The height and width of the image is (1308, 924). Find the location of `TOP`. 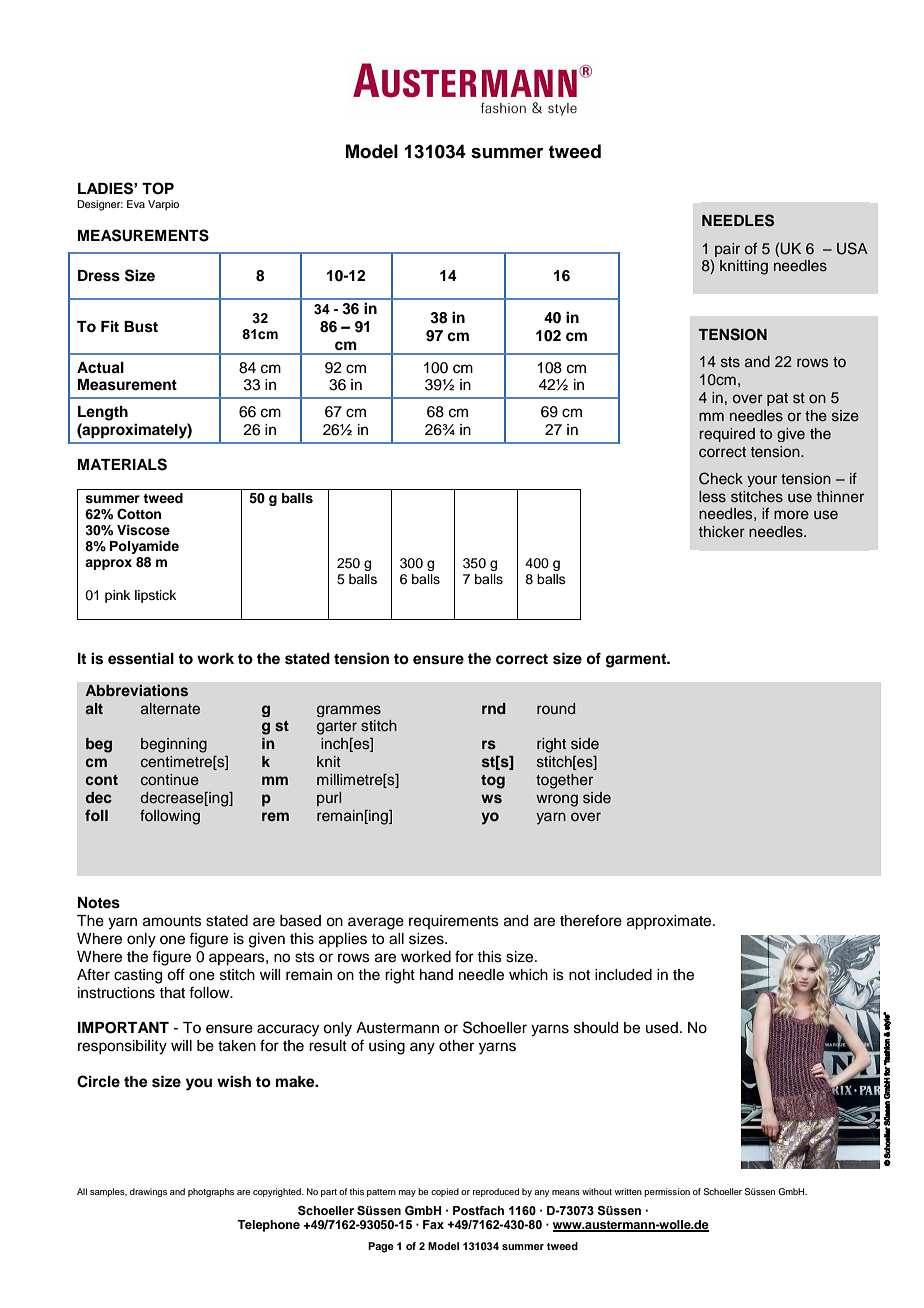

TOP is located at coordinates (158, 188).
